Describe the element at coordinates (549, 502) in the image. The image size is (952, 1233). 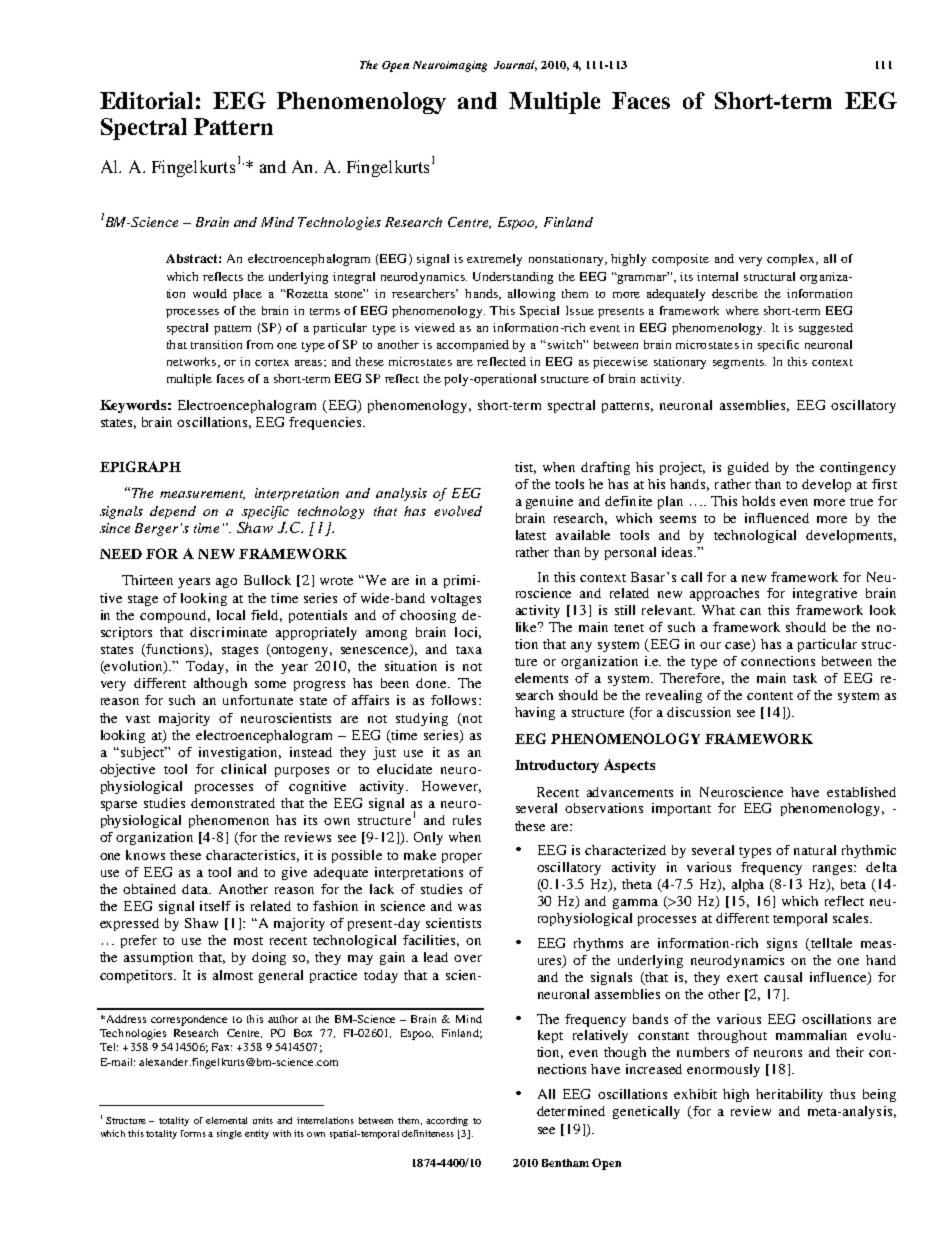
I see `genuine` at that location.
